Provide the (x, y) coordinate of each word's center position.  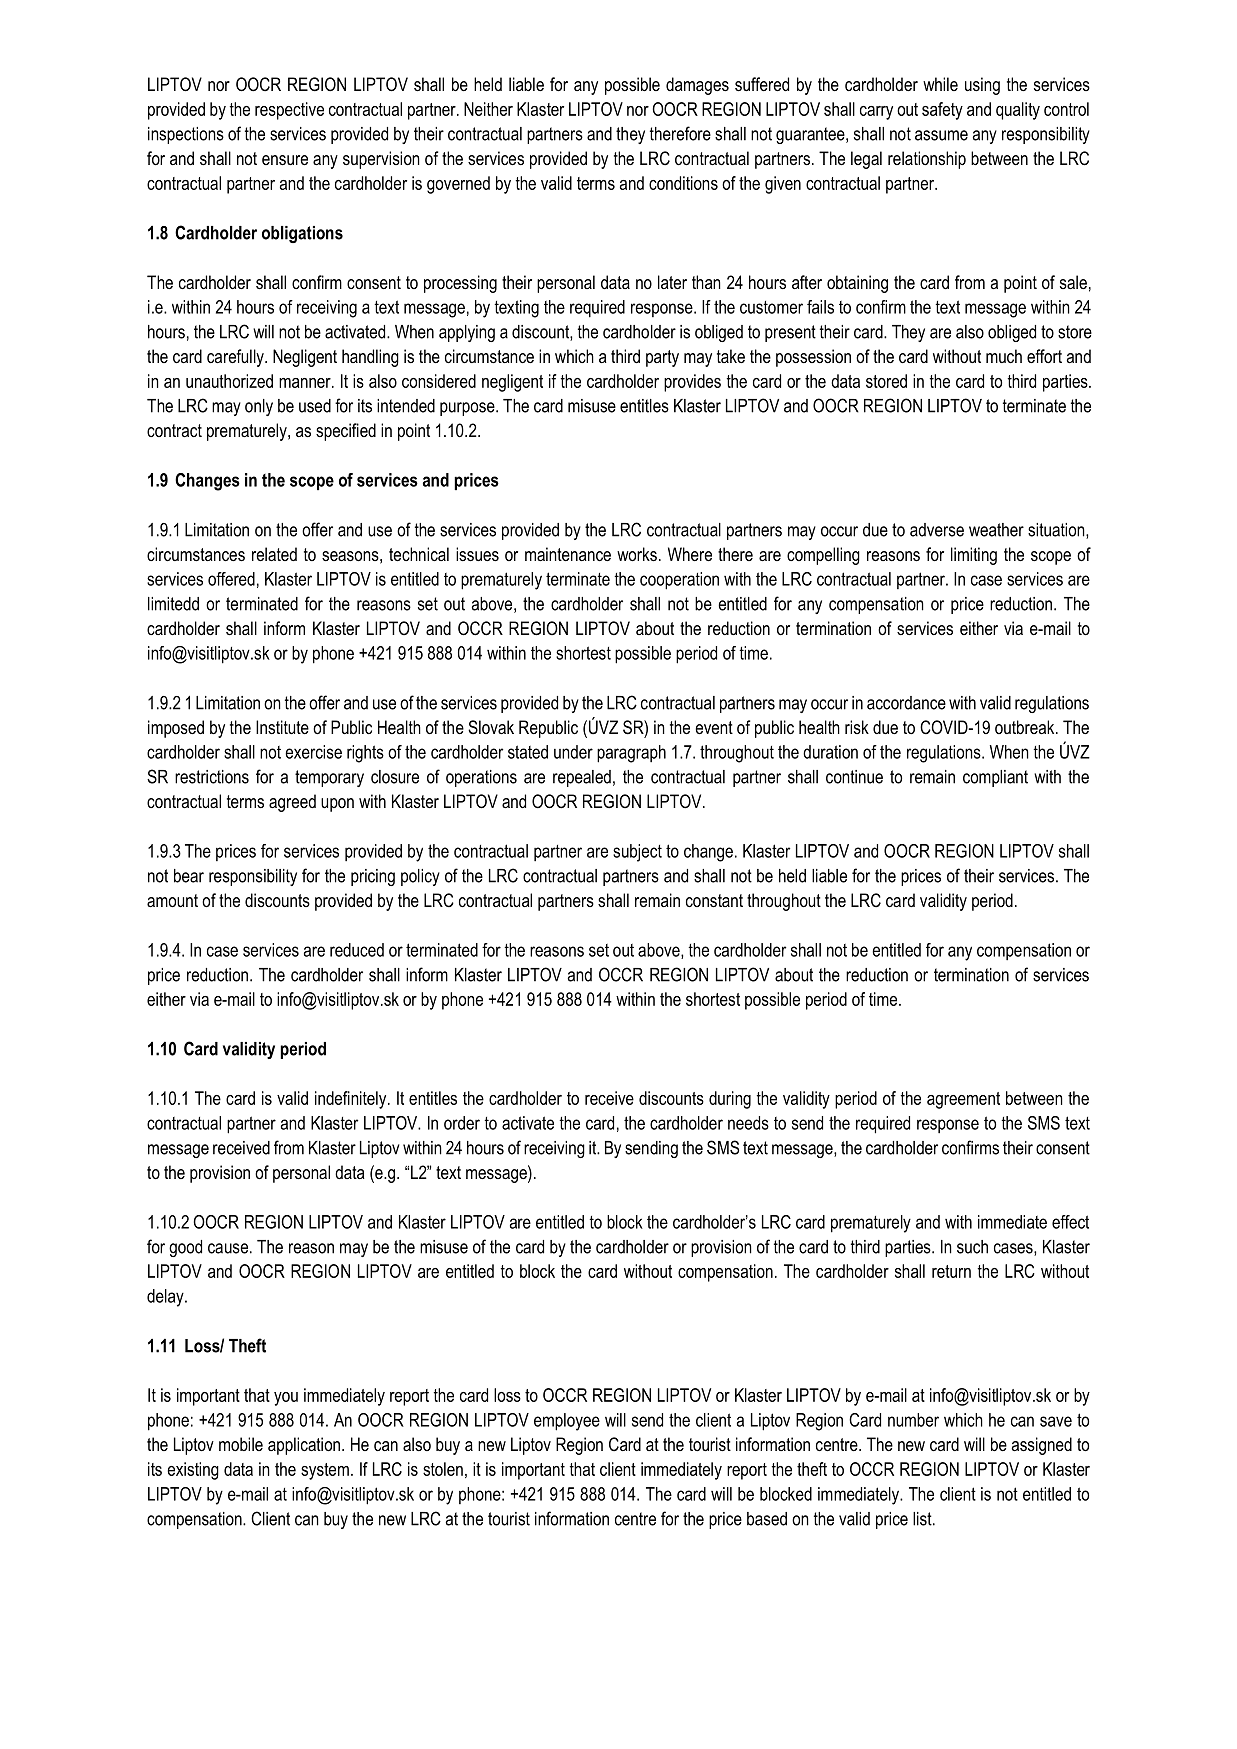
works (637, 554)
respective (289, 111)
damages (697, 86)
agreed (292, 803)
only (259, 407)
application (305, 1446)
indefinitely (352, 1100)
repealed (582, 778)
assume (941, 135)
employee (567, 1422)
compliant (995, 778)
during (730, 1100)
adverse (937, 530)
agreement (963, 1100)
